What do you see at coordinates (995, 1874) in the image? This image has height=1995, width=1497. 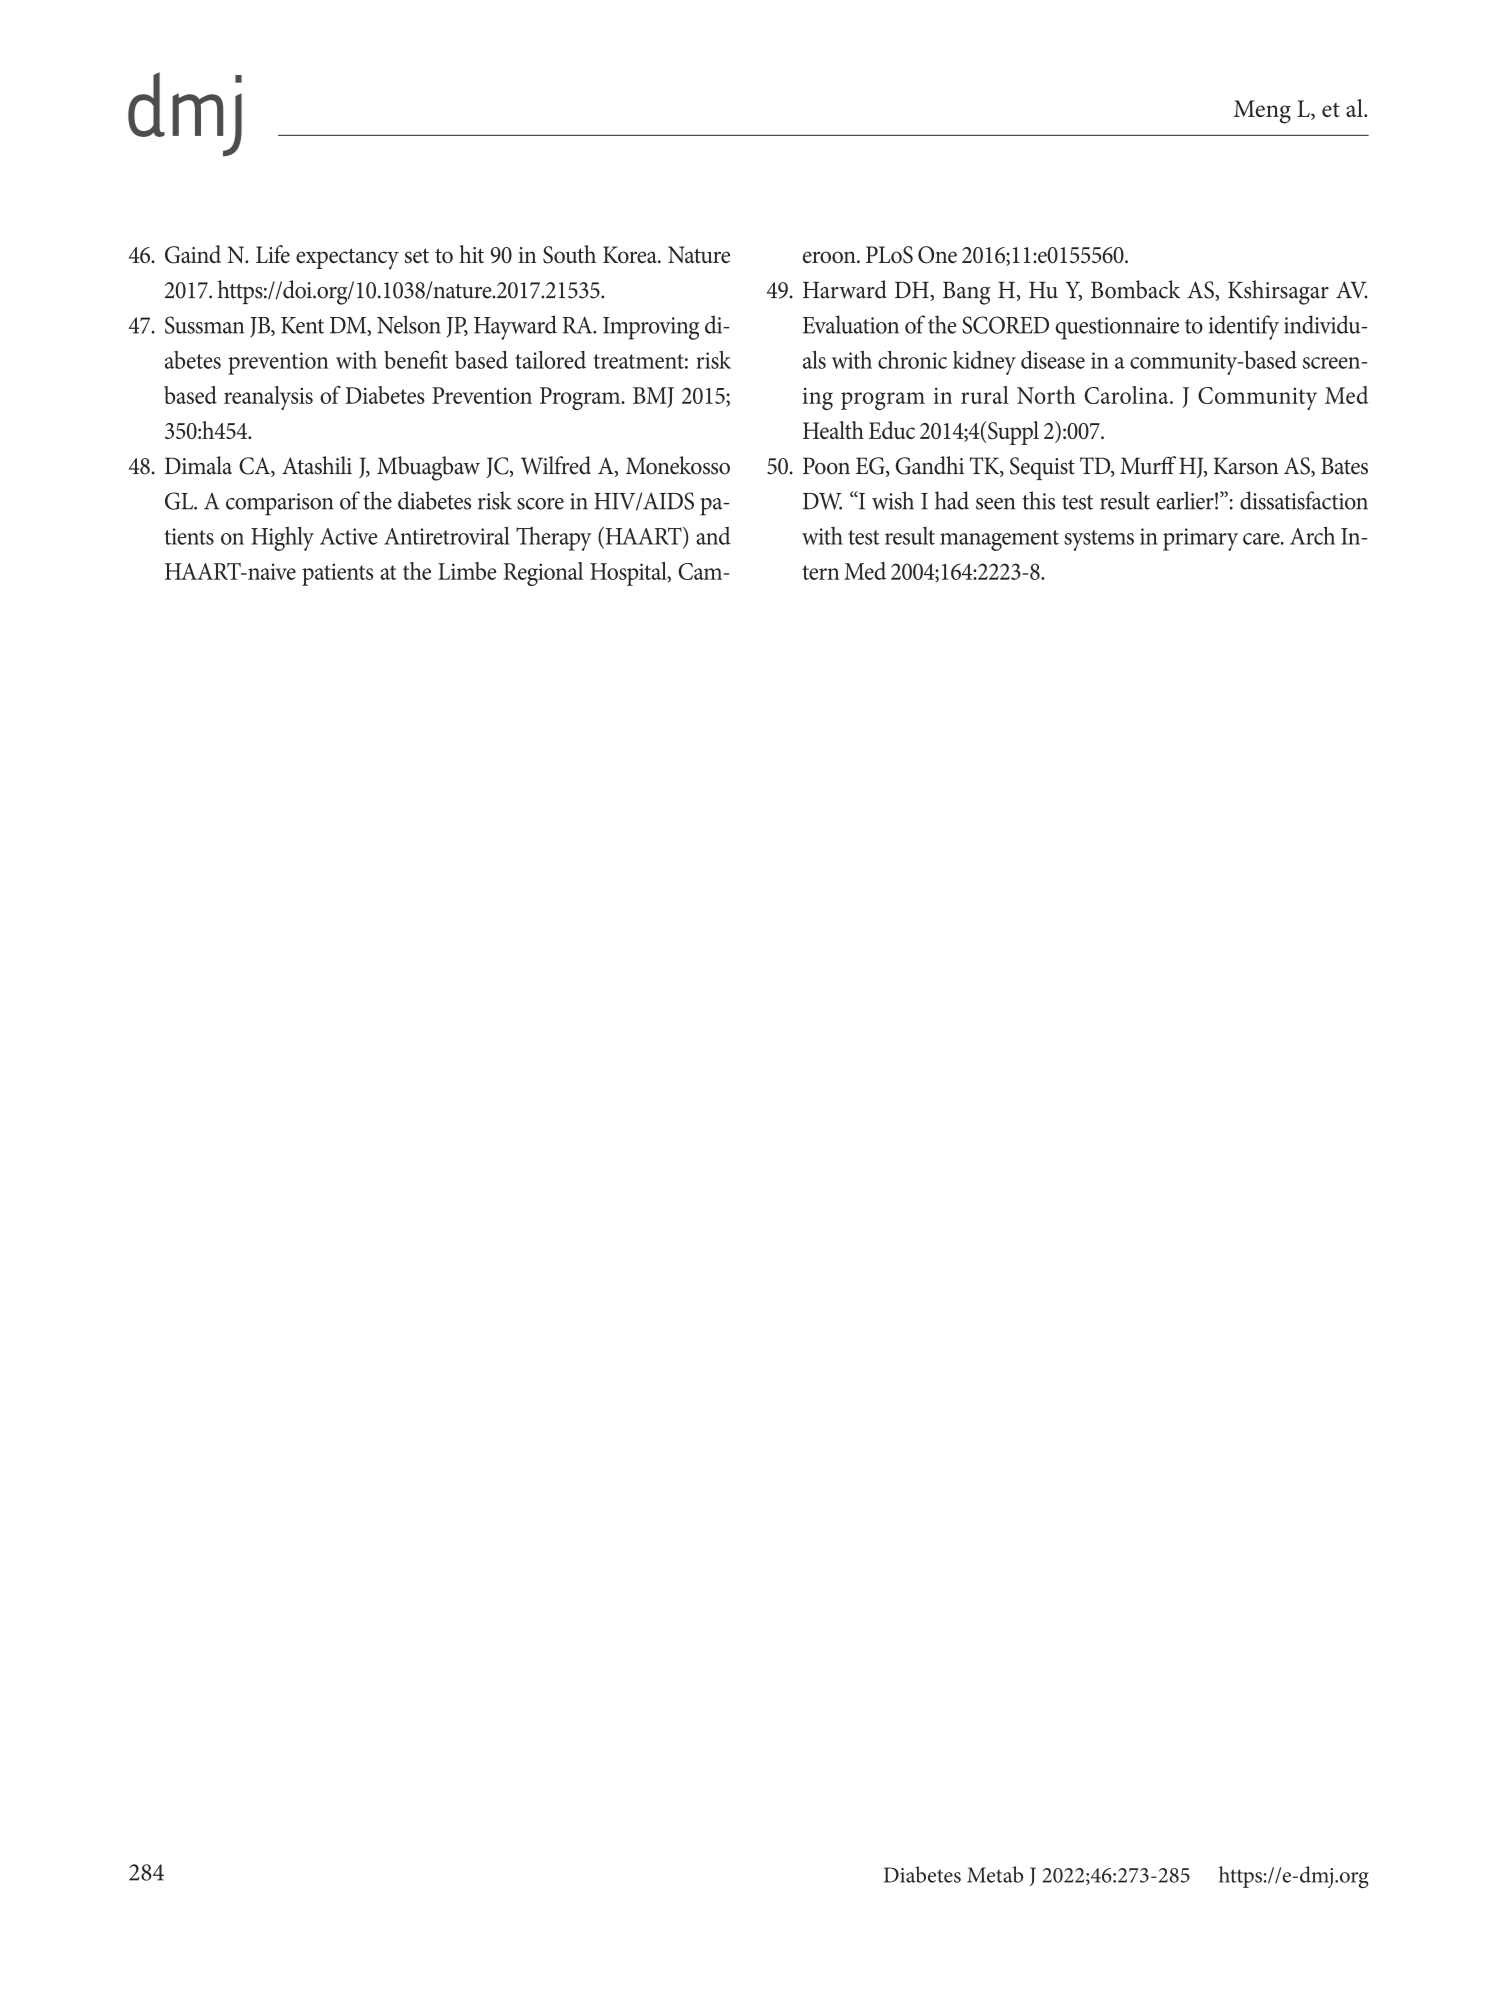 I see `Metab` at bounding box center [995, 1874].
